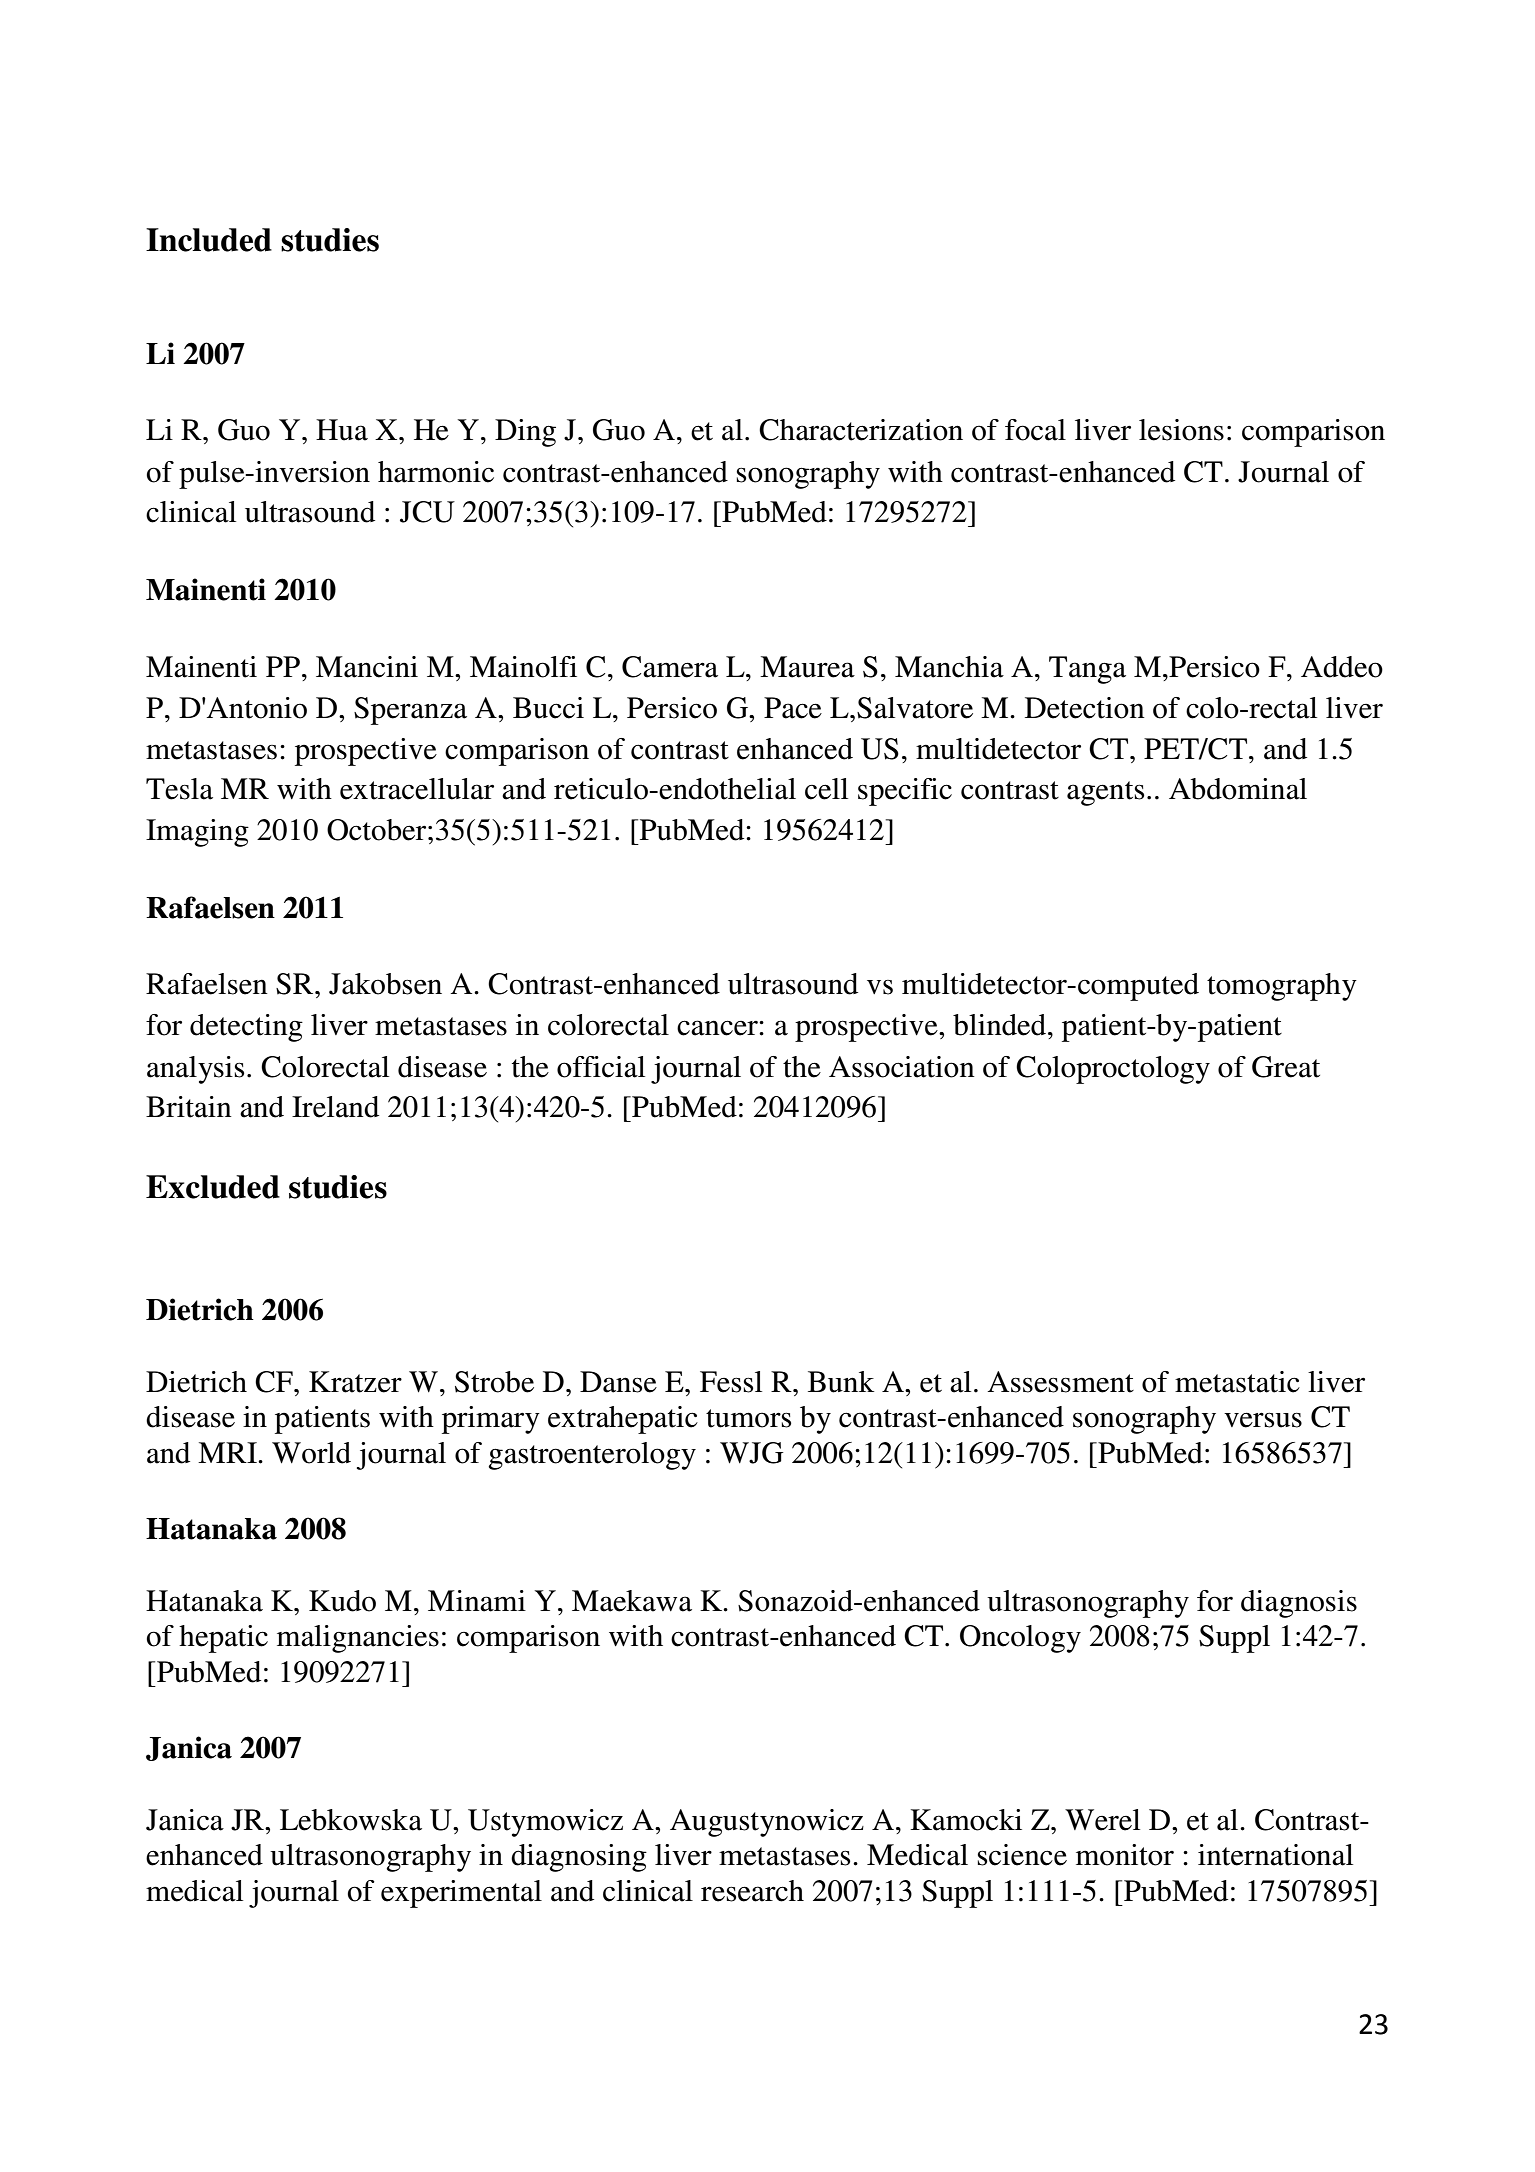  Describe the element at coordinates (861, 430) in the screenshot. I see `Characterization` at that location.
